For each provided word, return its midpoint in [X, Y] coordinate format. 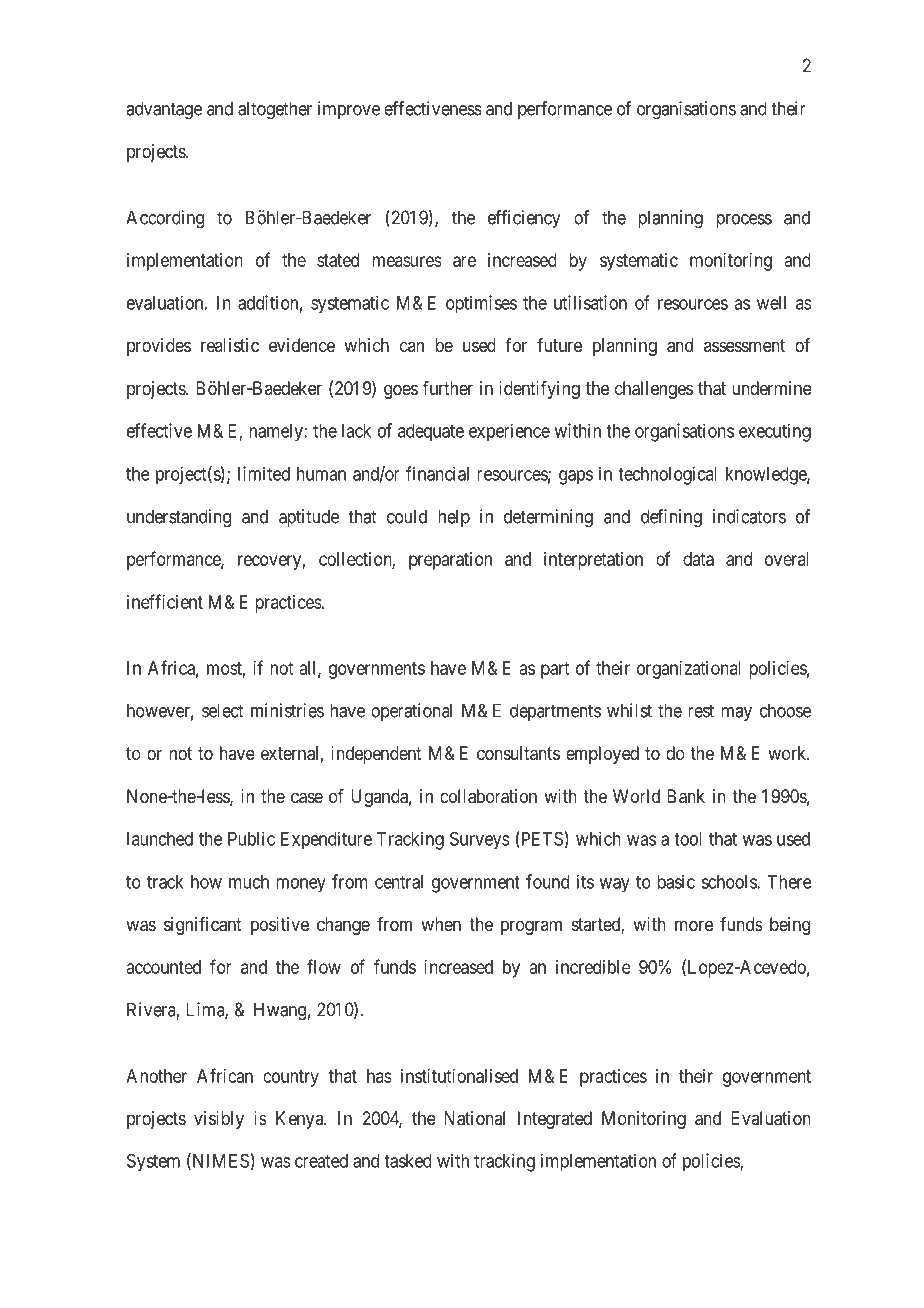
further [448, 388]
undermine [772, 388]
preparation [450, 561]
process [744, 221]
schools [729, 882]
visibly [219, 1120]
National [474, 1118]
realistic [230, 345]
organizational [689, 670]
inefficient [165, 601]
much [249, 882]
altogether [275, 110]
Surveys [480, 840]
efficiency [524, 219]
